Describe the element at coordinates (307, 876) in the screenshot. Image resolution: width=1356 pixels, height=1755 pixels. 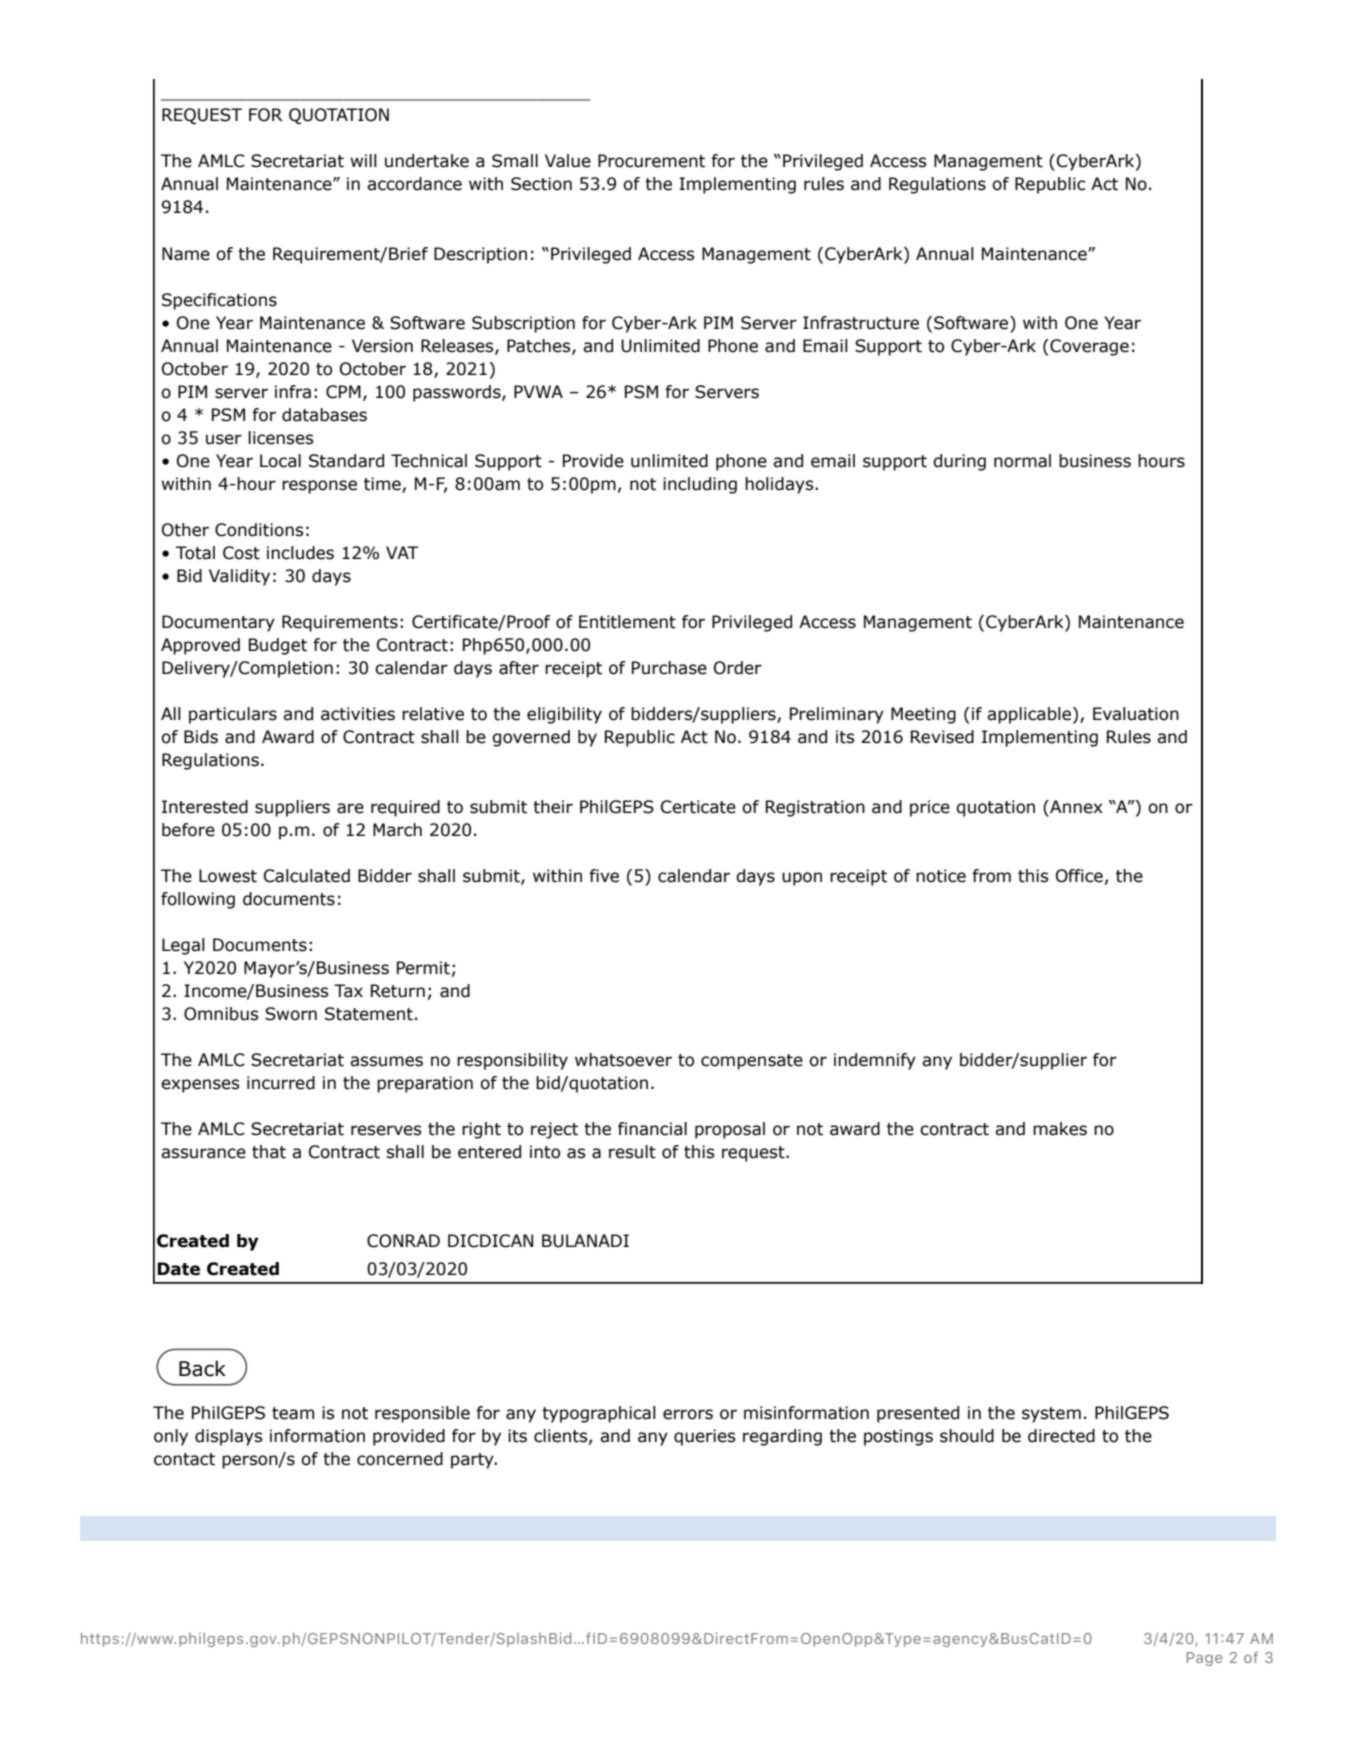
I see `Calculated` at that location.
